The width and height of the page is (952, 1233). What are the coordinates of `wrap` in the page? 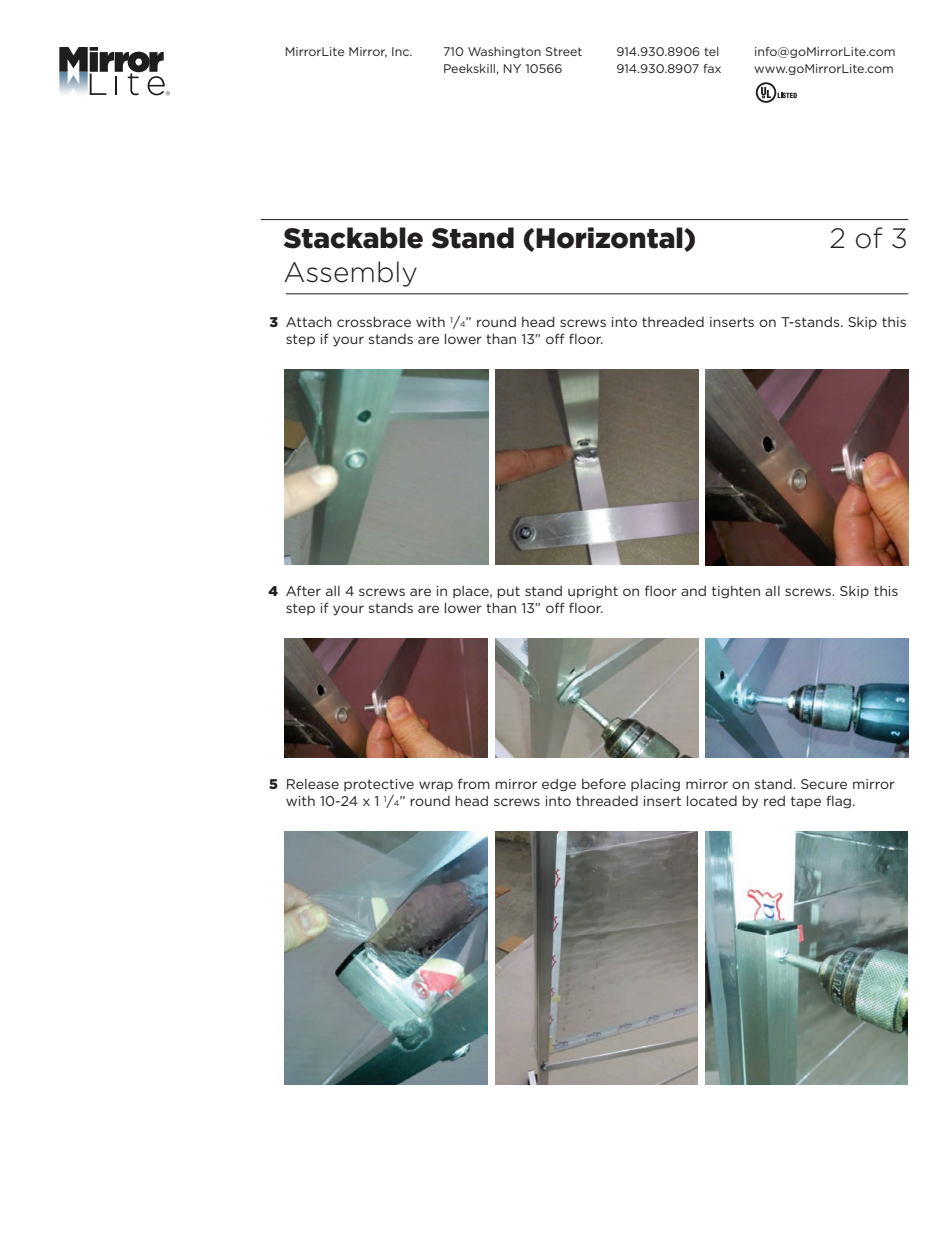 It's located at (436, 786).
